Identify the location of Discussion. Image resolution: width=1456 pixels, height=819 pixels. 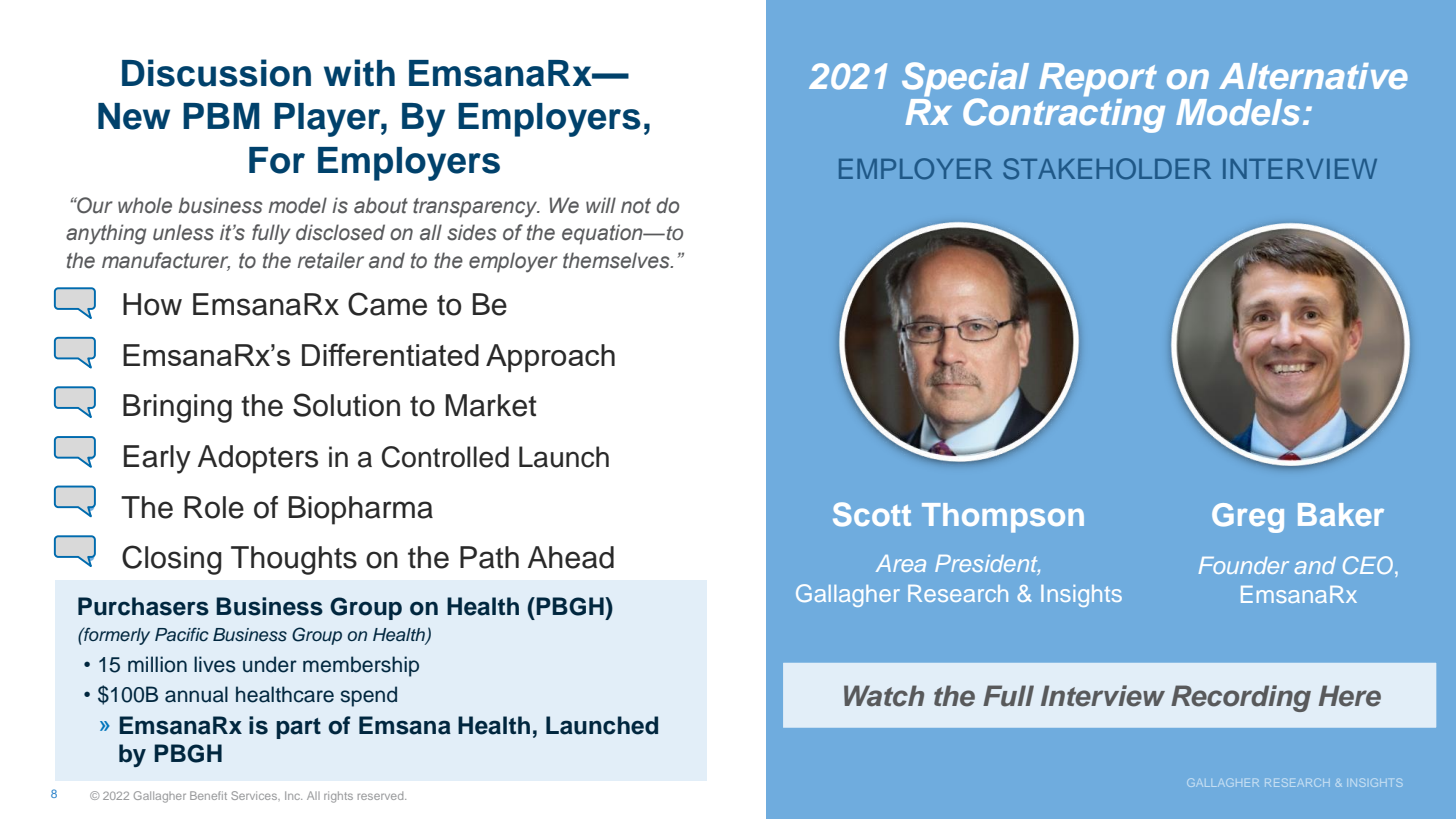
(216, 73).
